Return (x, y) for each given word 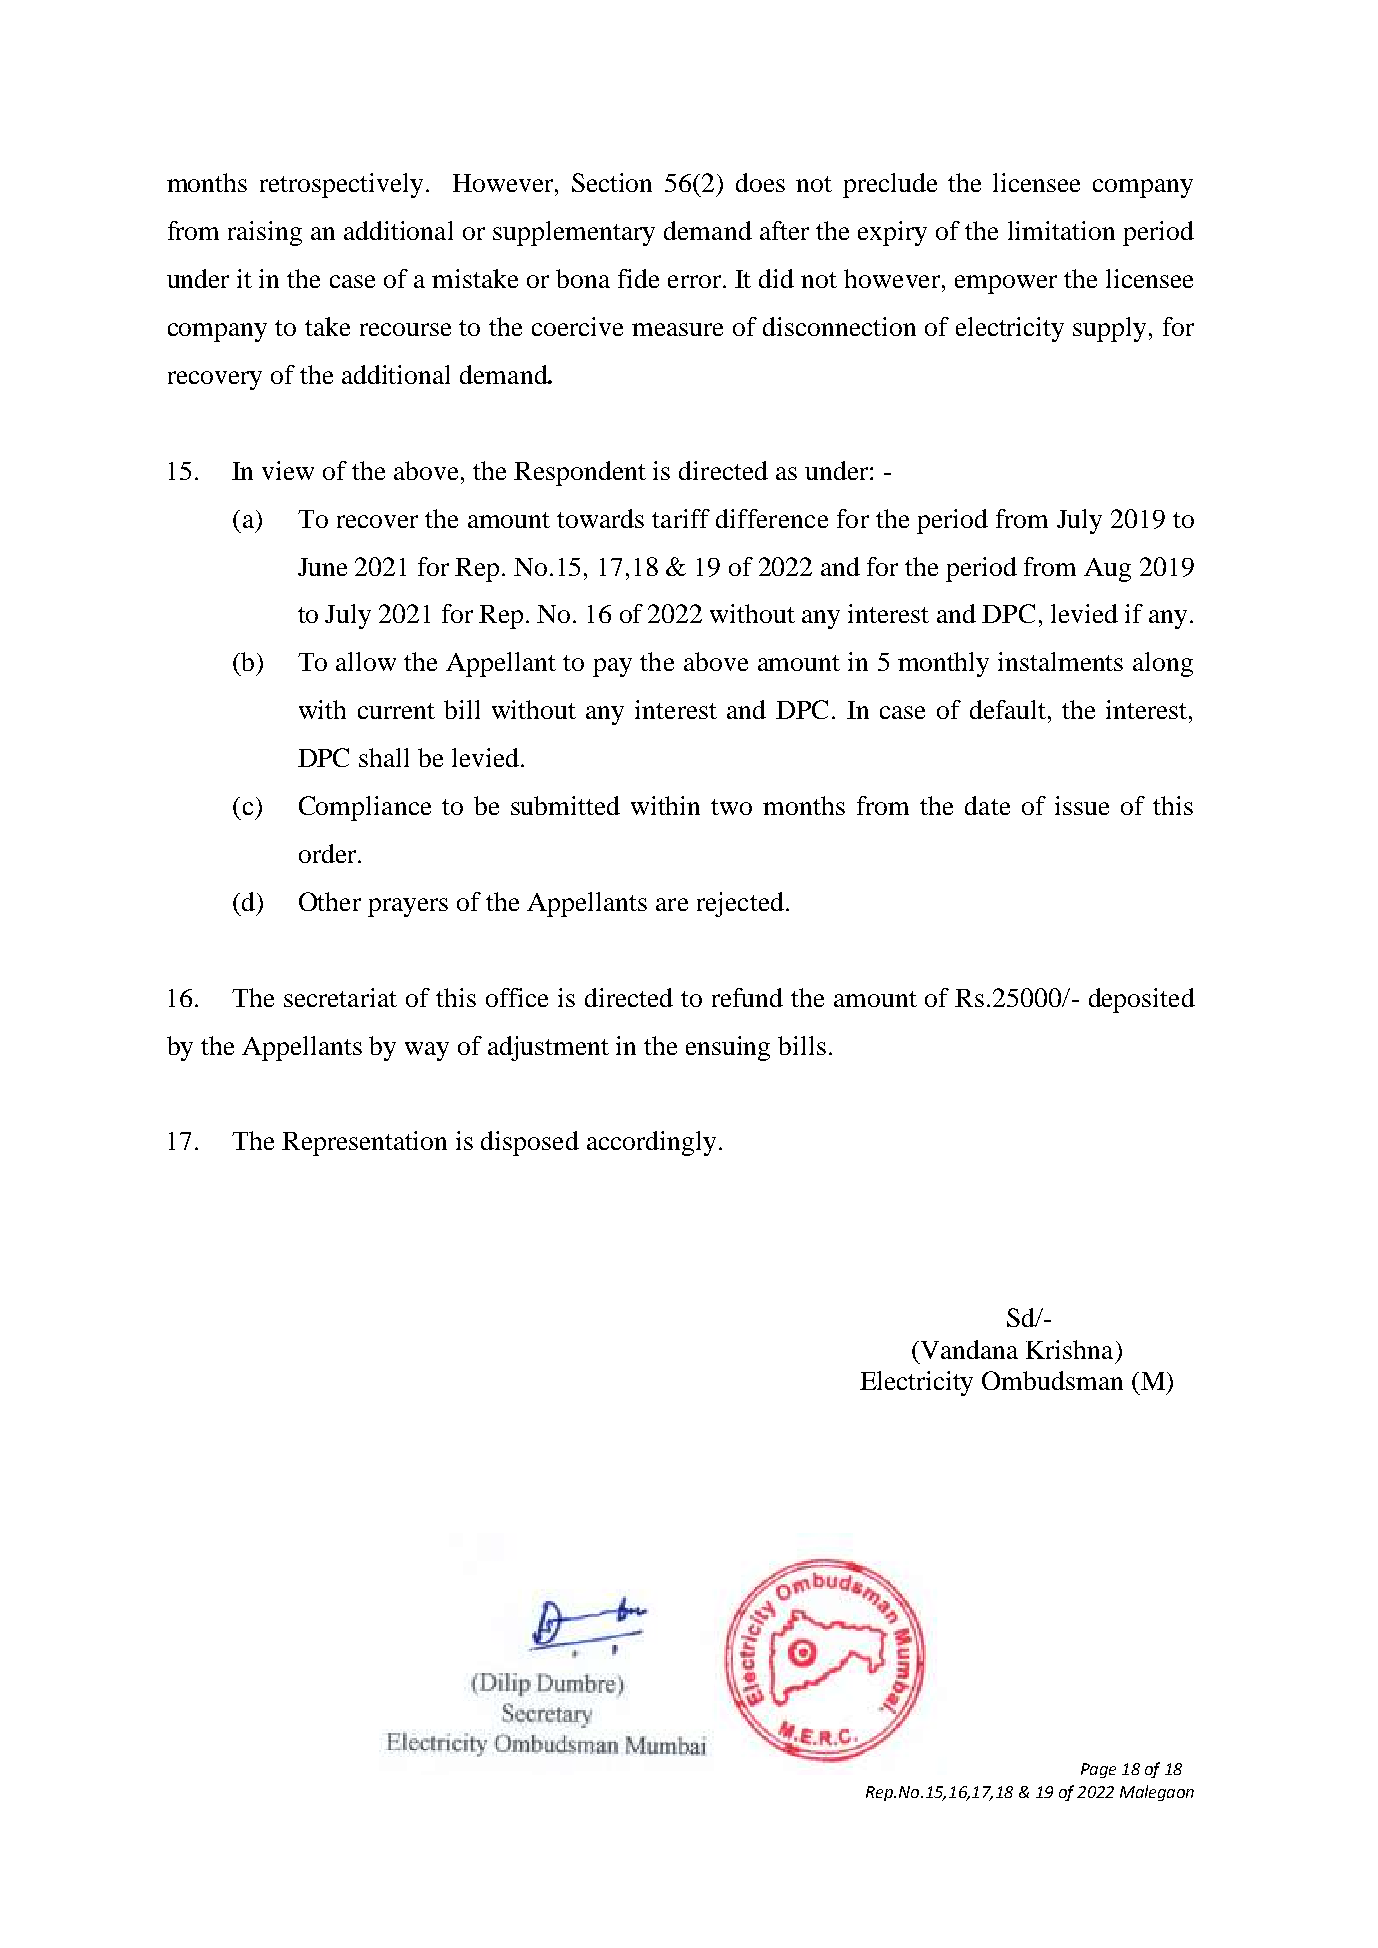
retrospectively (341, 185)
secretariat (340, 997)
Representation (364, 1143)
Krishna (1069, 1349)
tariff (681, 518)
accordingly (651, 1143)
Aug (1107, 570)
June (322, 567)
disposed (530, 1143)
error (696, 281)
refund (747, 997)
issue (1082, 805)
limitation (1061, 230)
